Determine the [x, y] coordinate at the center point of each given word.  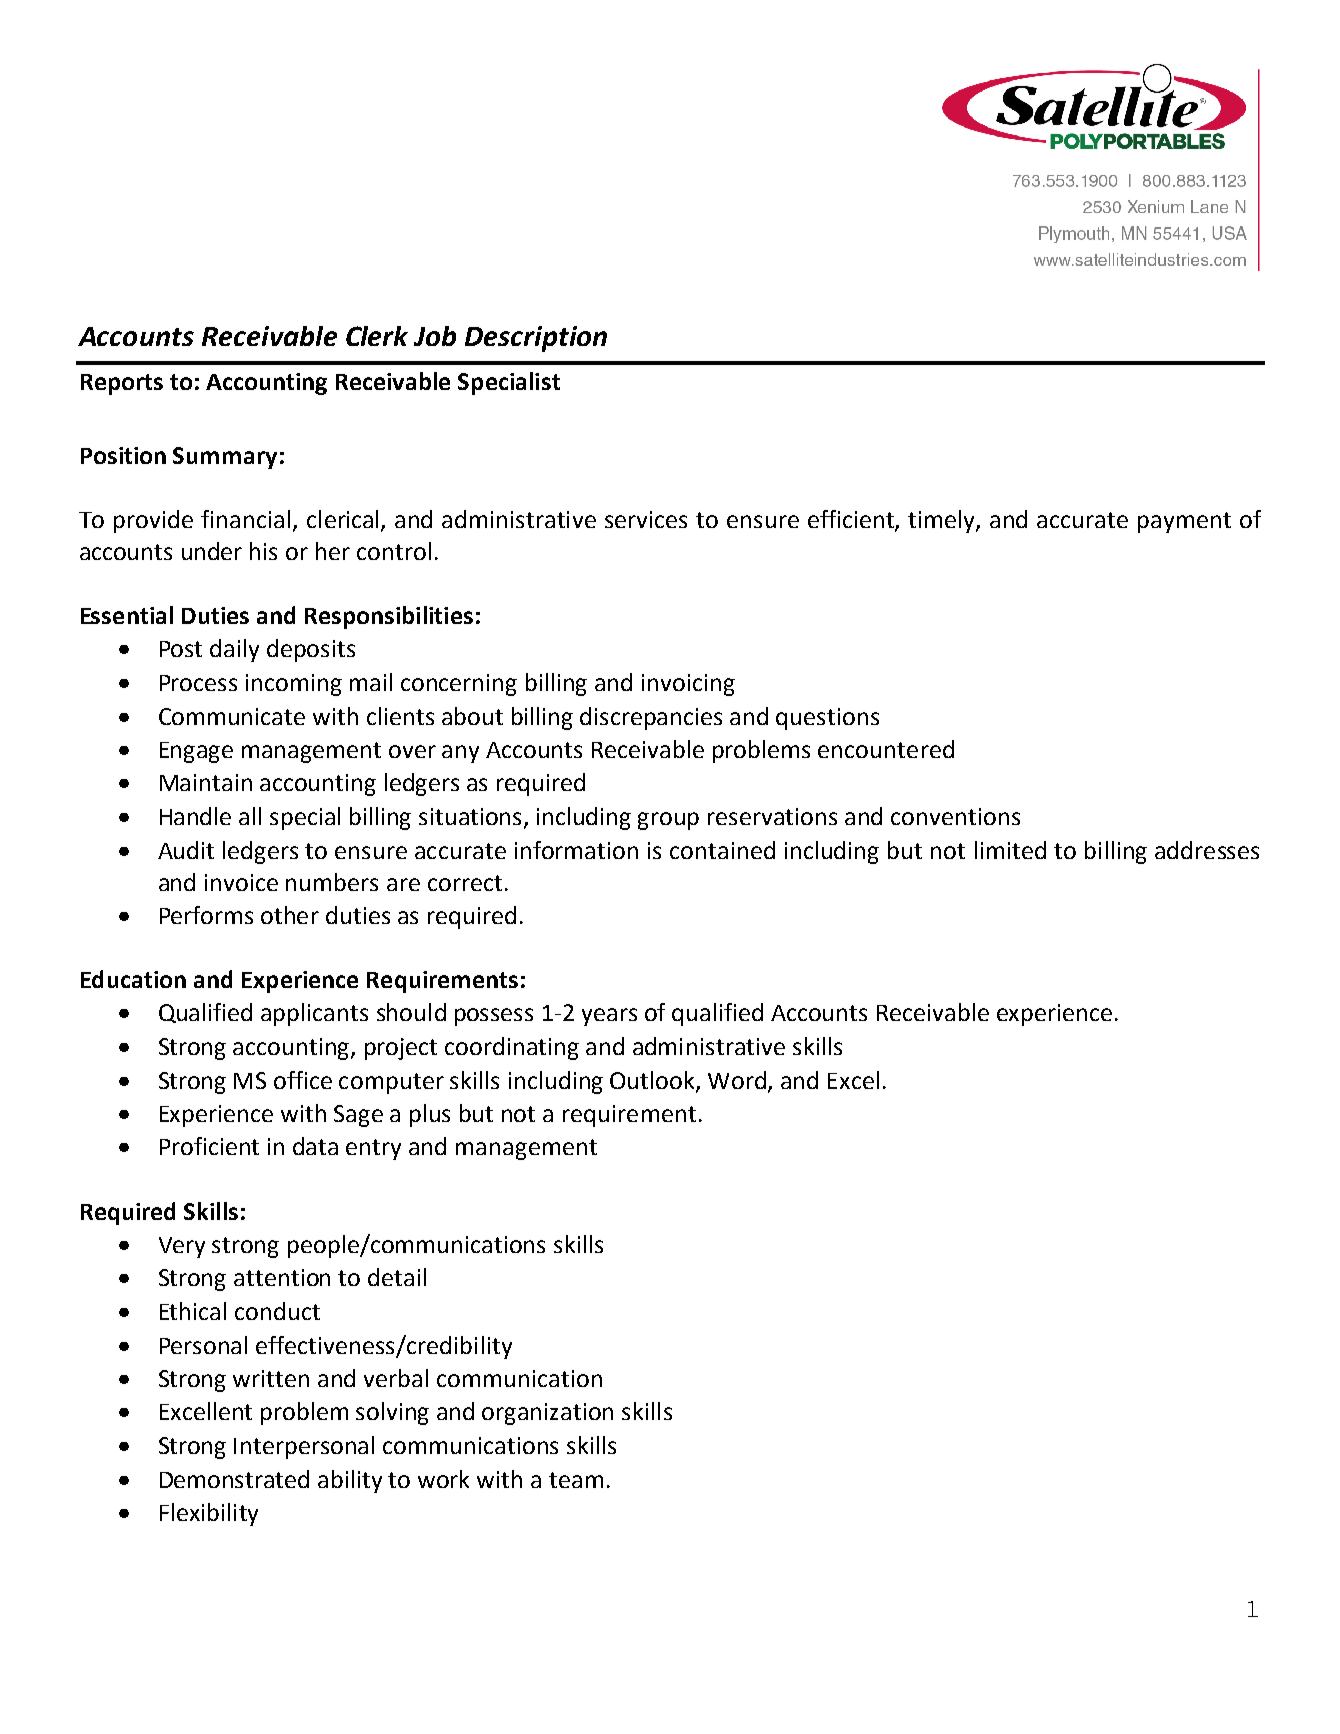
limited [1010, 850]
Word [738, 1081]
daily [234, 650]
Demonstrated [234, 1479]
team [576, 1480]
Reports [122, 384]
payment [1184, 522]
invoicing [688, 685]
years [609, 1017]
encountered [886, 749]
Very [182, 1247]
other [290, 915]
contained [722, 850]
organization [547, 1414]
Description [536, 339]
